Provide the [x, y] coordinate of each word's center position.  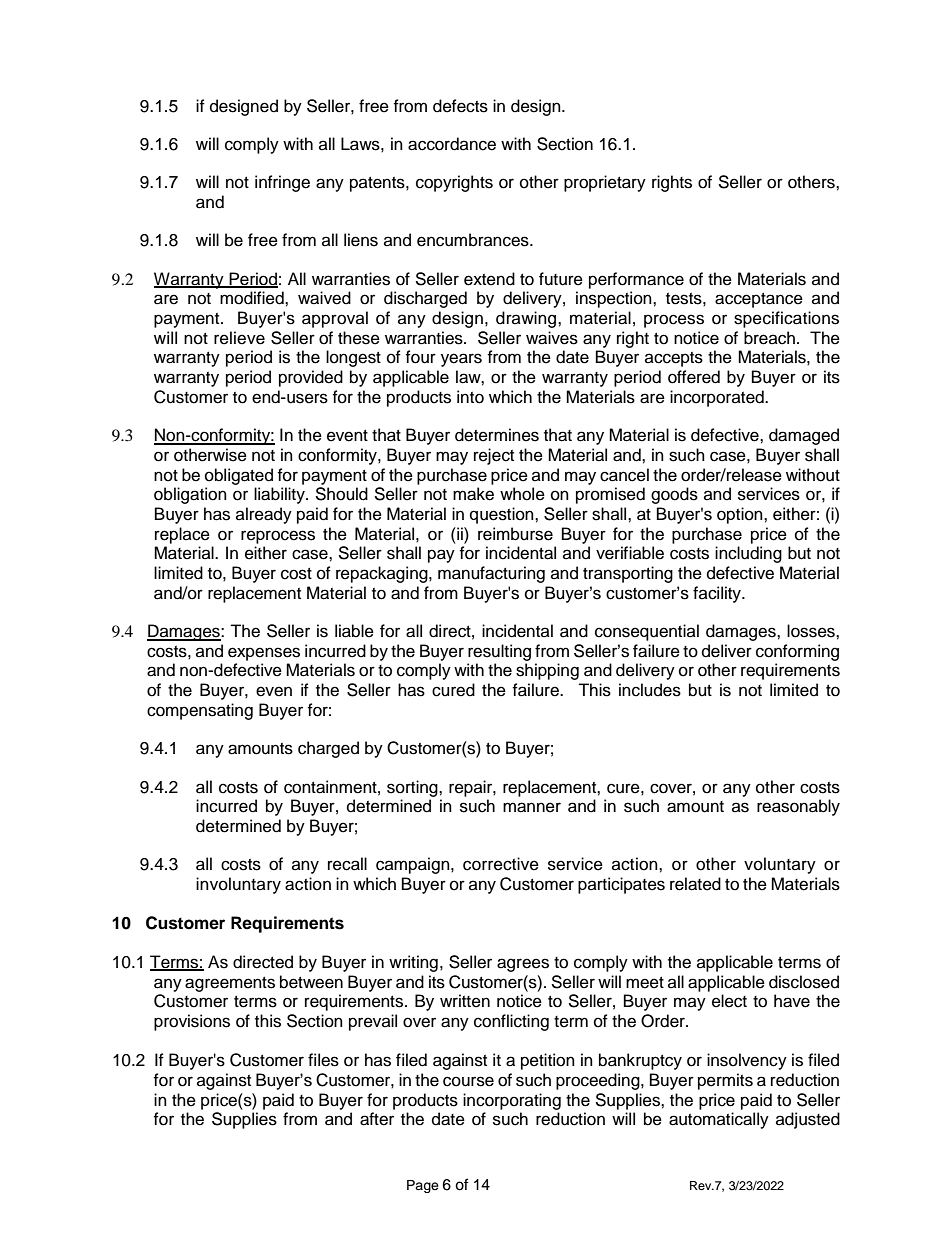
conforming [797, 652]
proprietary [605, 183]
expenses [264, 654]
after [377, 1119]
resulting [499, 652]
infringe [282, 183]
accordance [452, 144]
